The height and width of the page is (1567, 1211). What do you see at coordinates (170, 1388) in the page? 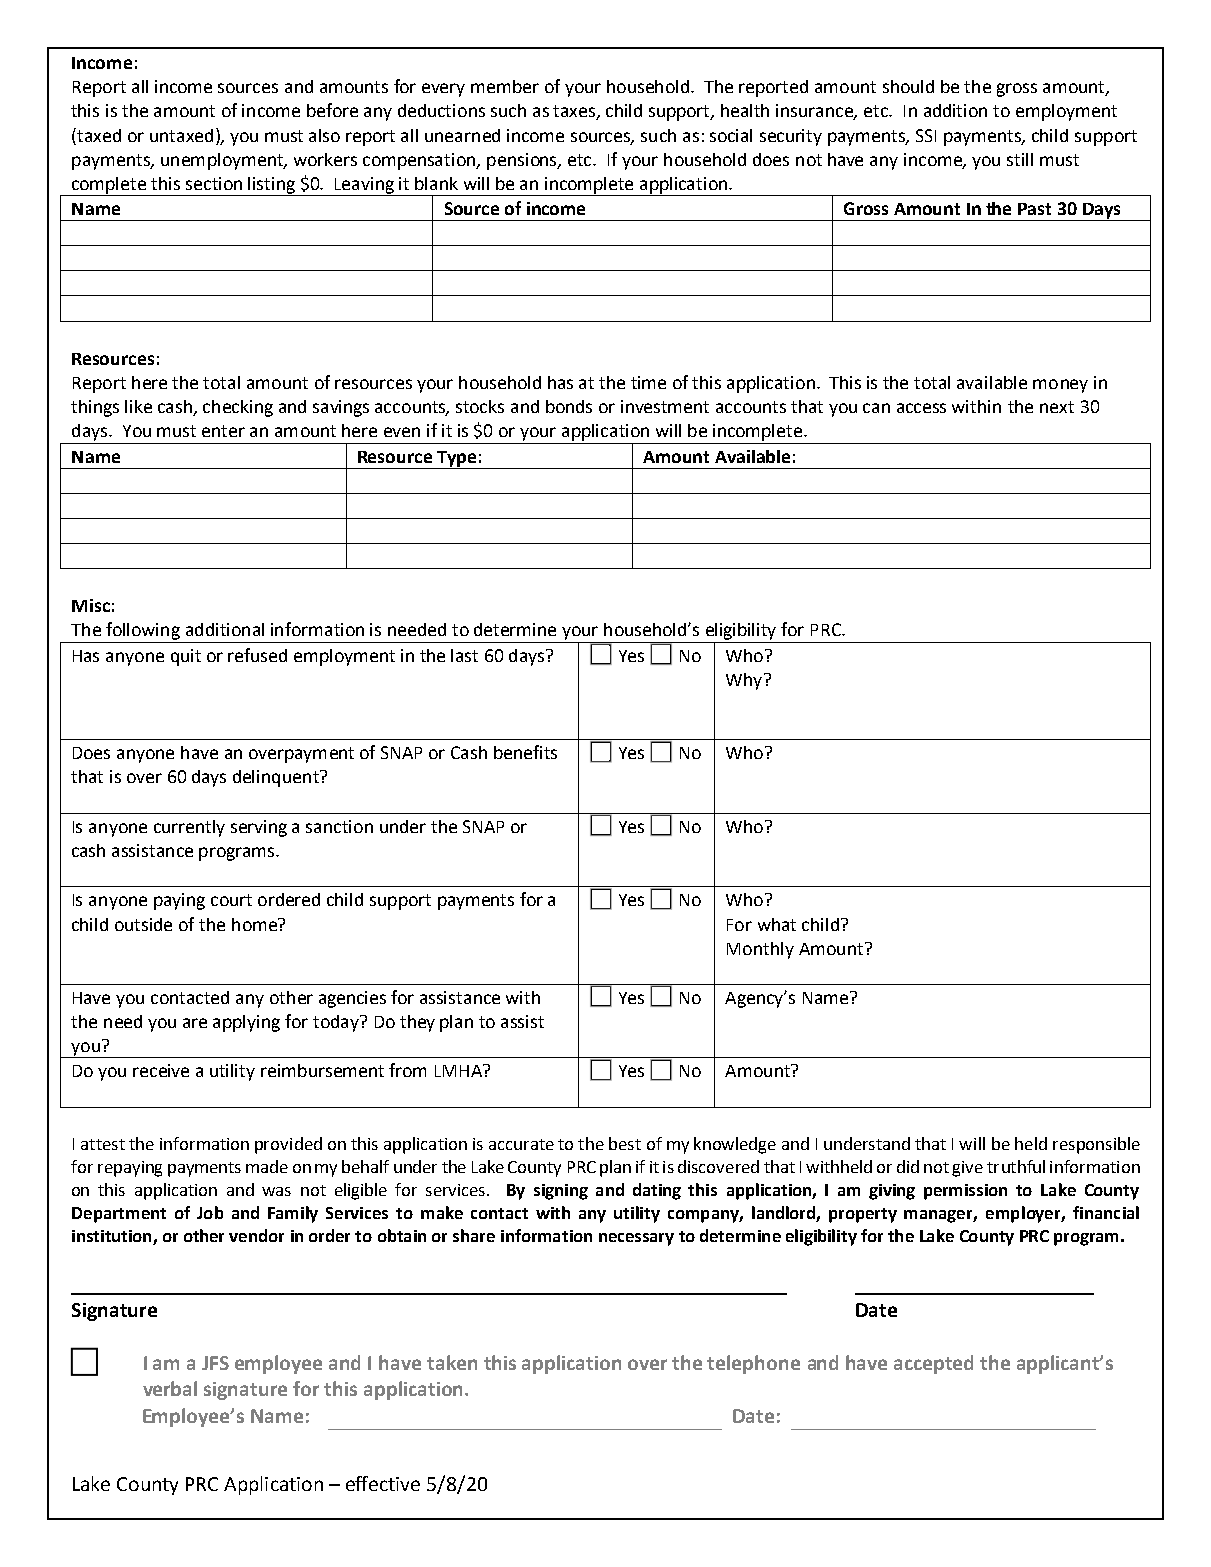
I see `verbal` at bounding box center [170, 1388].
